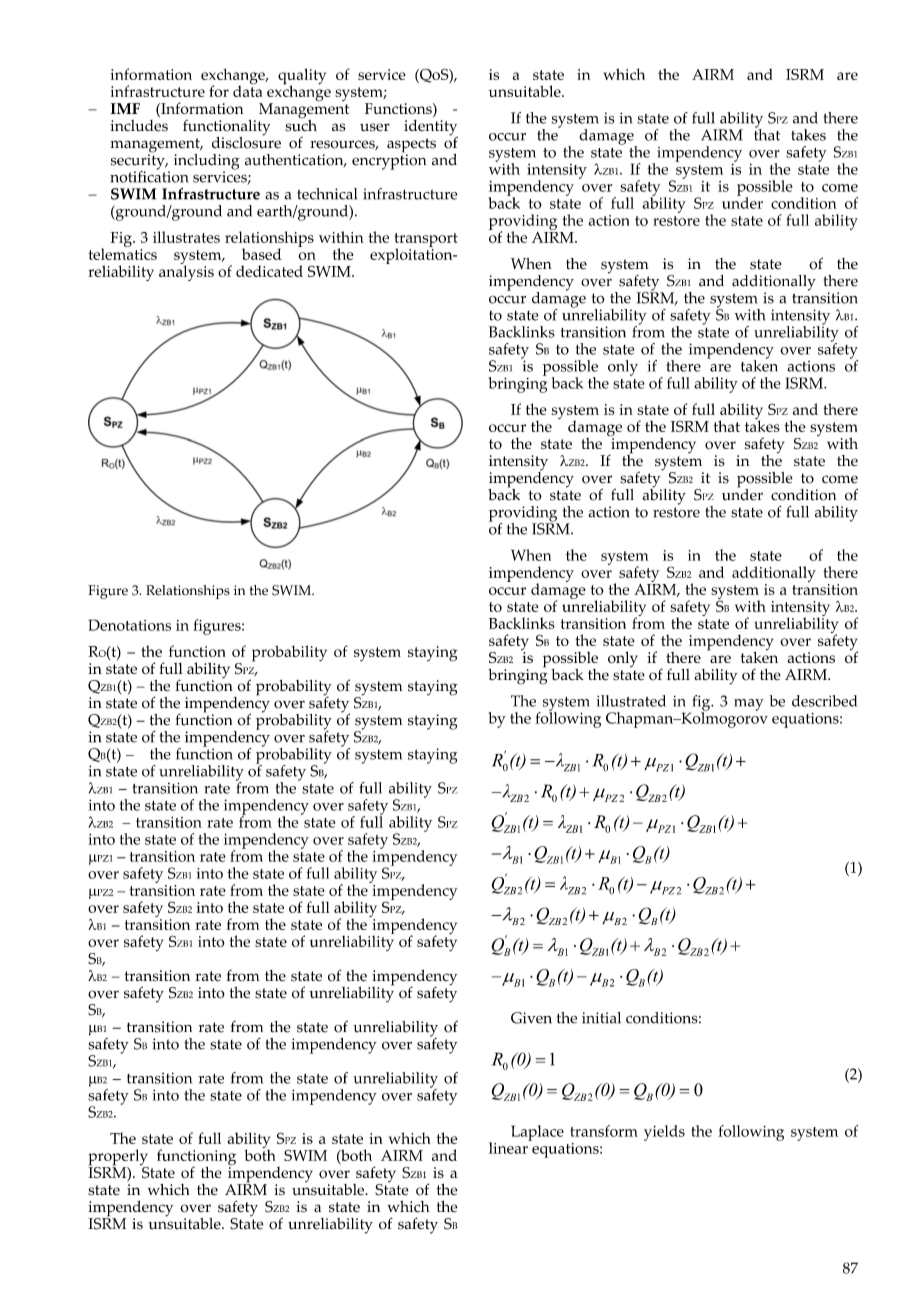 The image size is (924, 1308). Describe the element at coordinates (247, 90) in the document. I see `data` at that location.
